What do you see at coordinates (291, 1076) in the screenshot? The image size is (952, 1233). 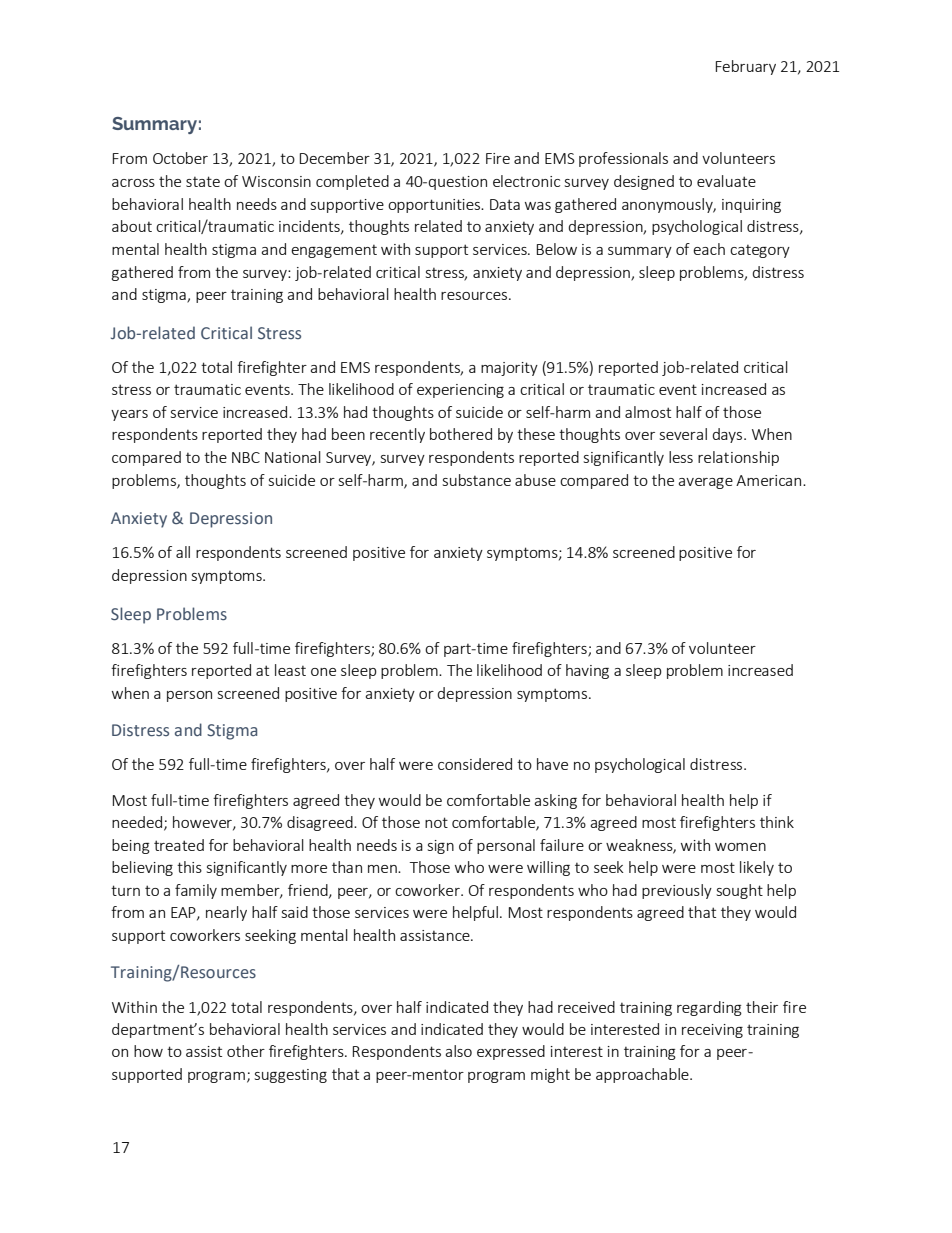 I see `suggesting` at bounding box center [291, 1076].
